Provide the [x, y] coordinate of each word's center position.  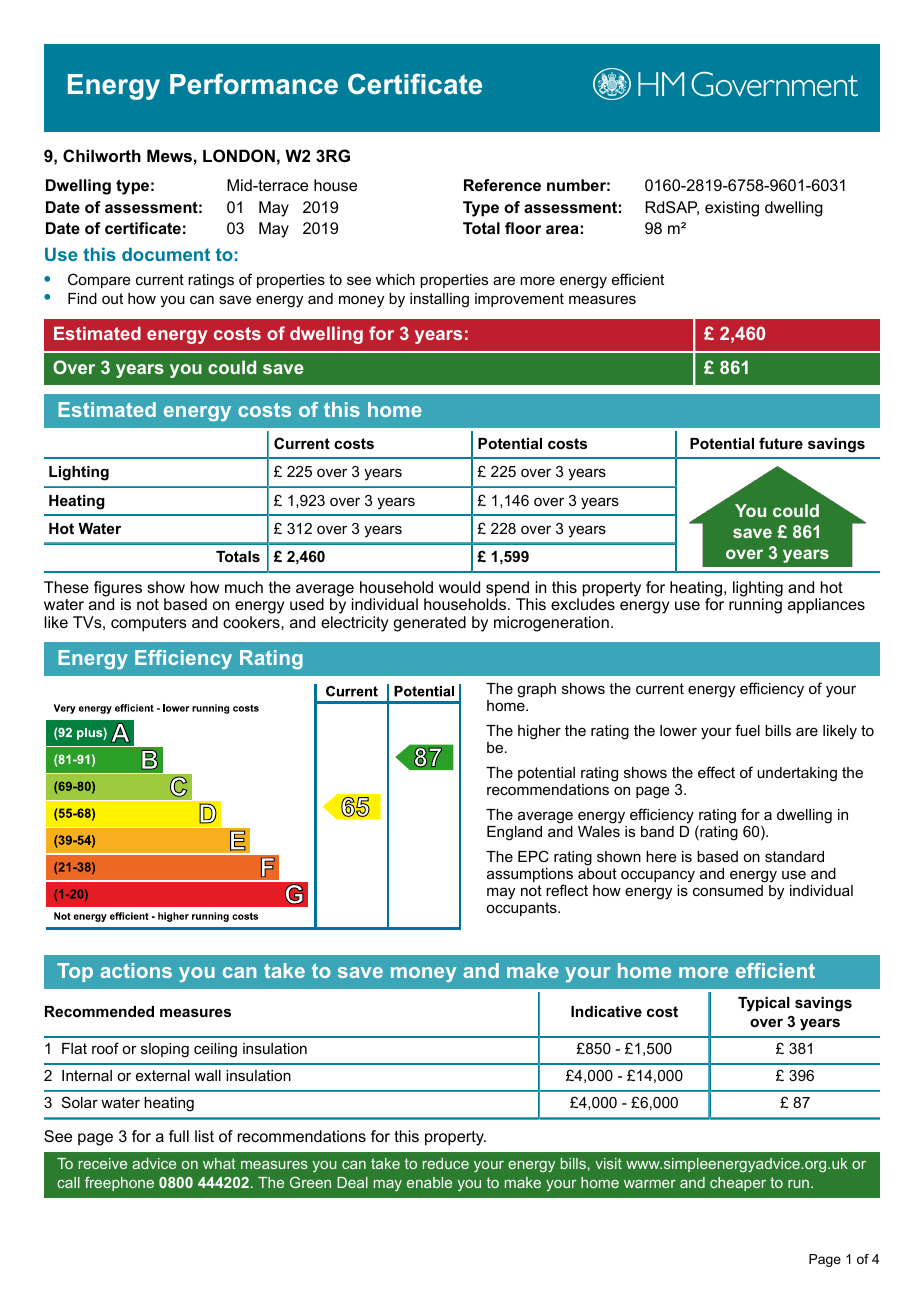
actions [136, 970]
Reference [502, 185]
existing [732, 209]
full [179, 1136]
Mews [169, 155]
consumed [729, 889]
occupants [522, 909]
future [781, 443]
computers [149, 624]
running [755, 606]
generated [430, 624]
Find [82, 298]
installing [439, 300]
